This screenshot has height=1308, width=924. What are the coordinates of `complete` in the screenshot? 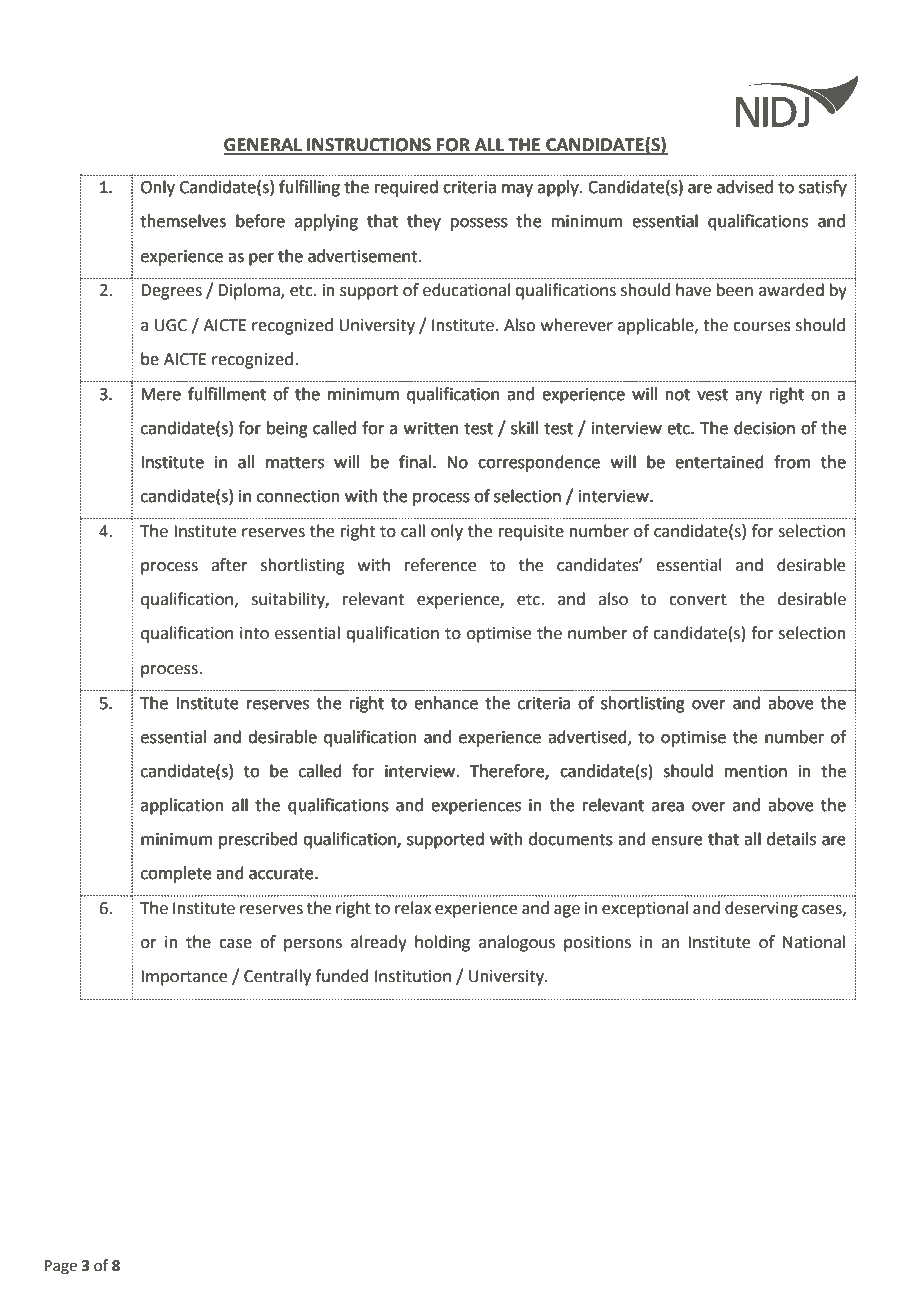 It's located at (176, 874).
